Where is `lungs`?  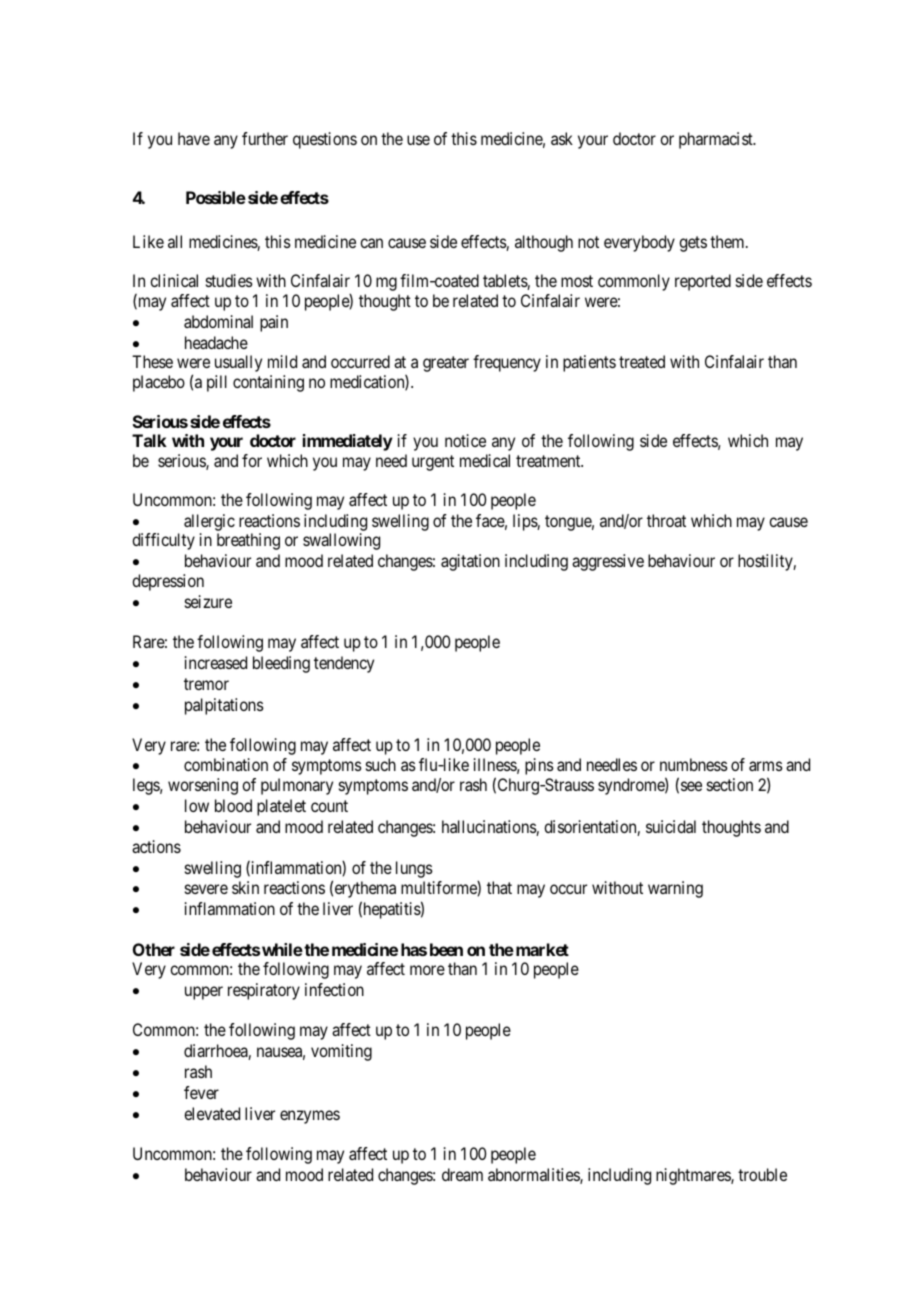 lungs is located at coordinates (414, 869).
